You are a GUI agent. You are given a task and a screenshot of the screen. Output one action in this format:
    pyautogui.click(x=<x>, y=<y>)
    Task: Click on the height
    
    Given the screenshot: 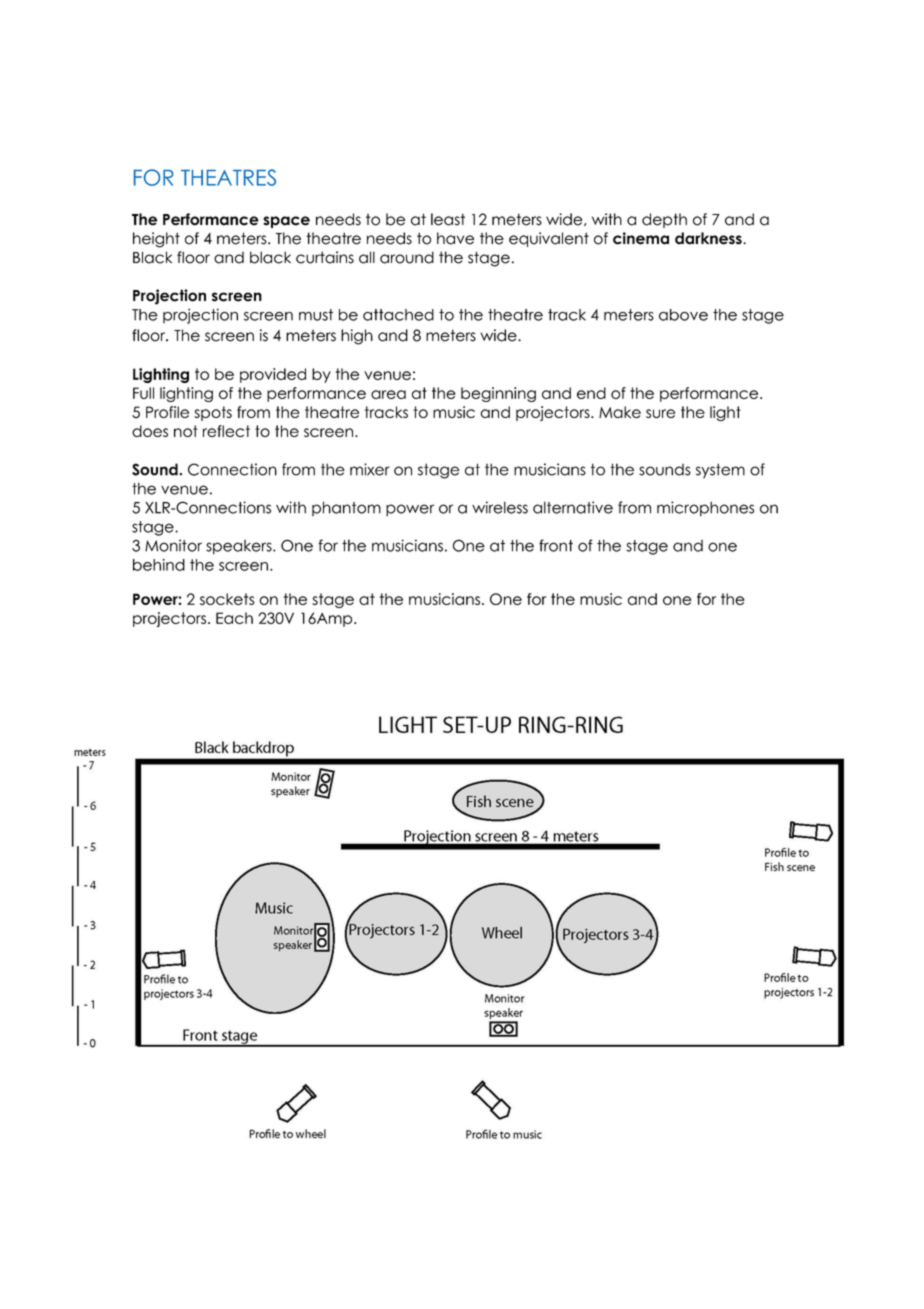 What is the action you would take?
    pyautogui.click(x=156, y=240)
